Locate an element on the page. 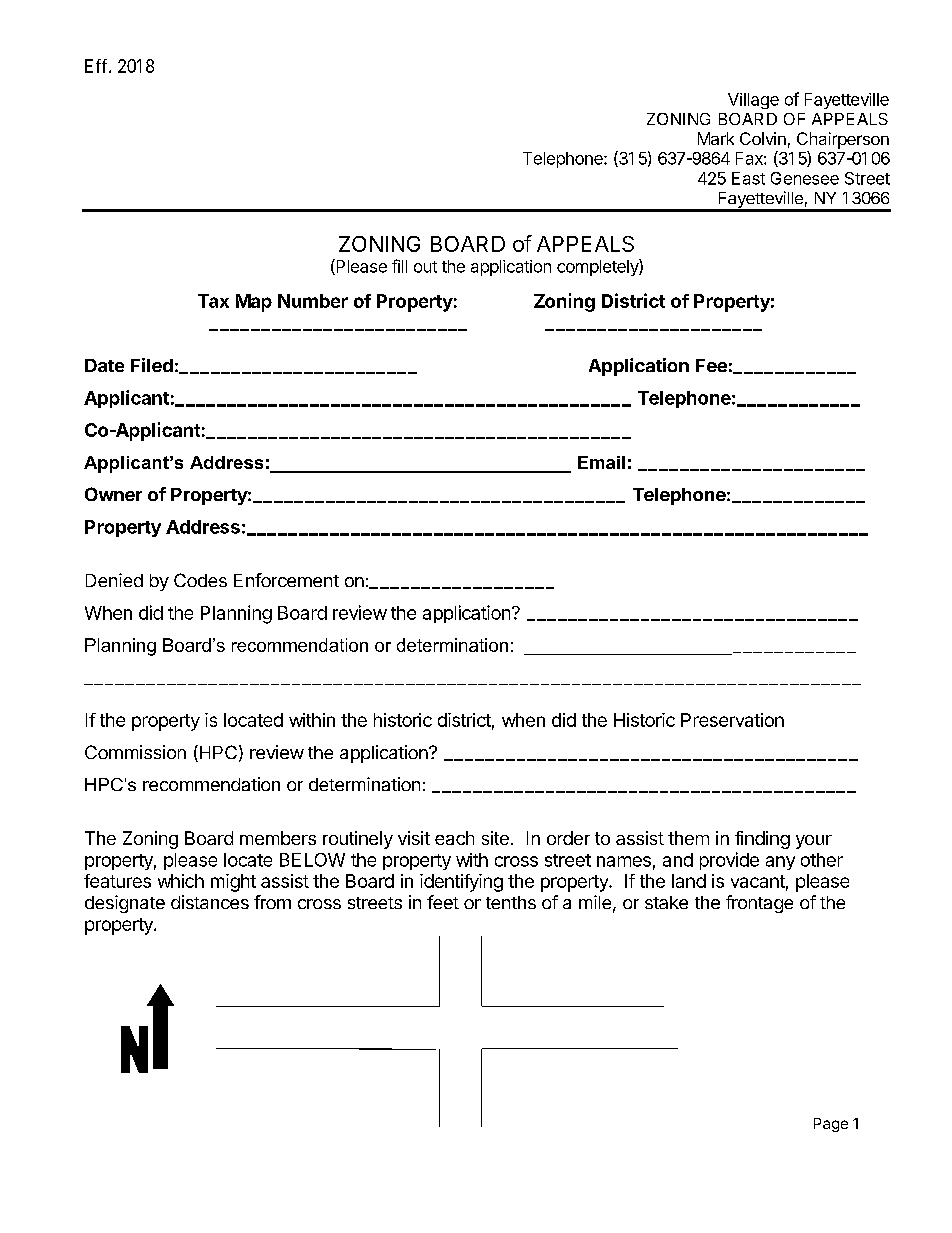 Image resolution: width=952 pixels, height=1233 pixels. Commission is located at coordinates (135, 752).
